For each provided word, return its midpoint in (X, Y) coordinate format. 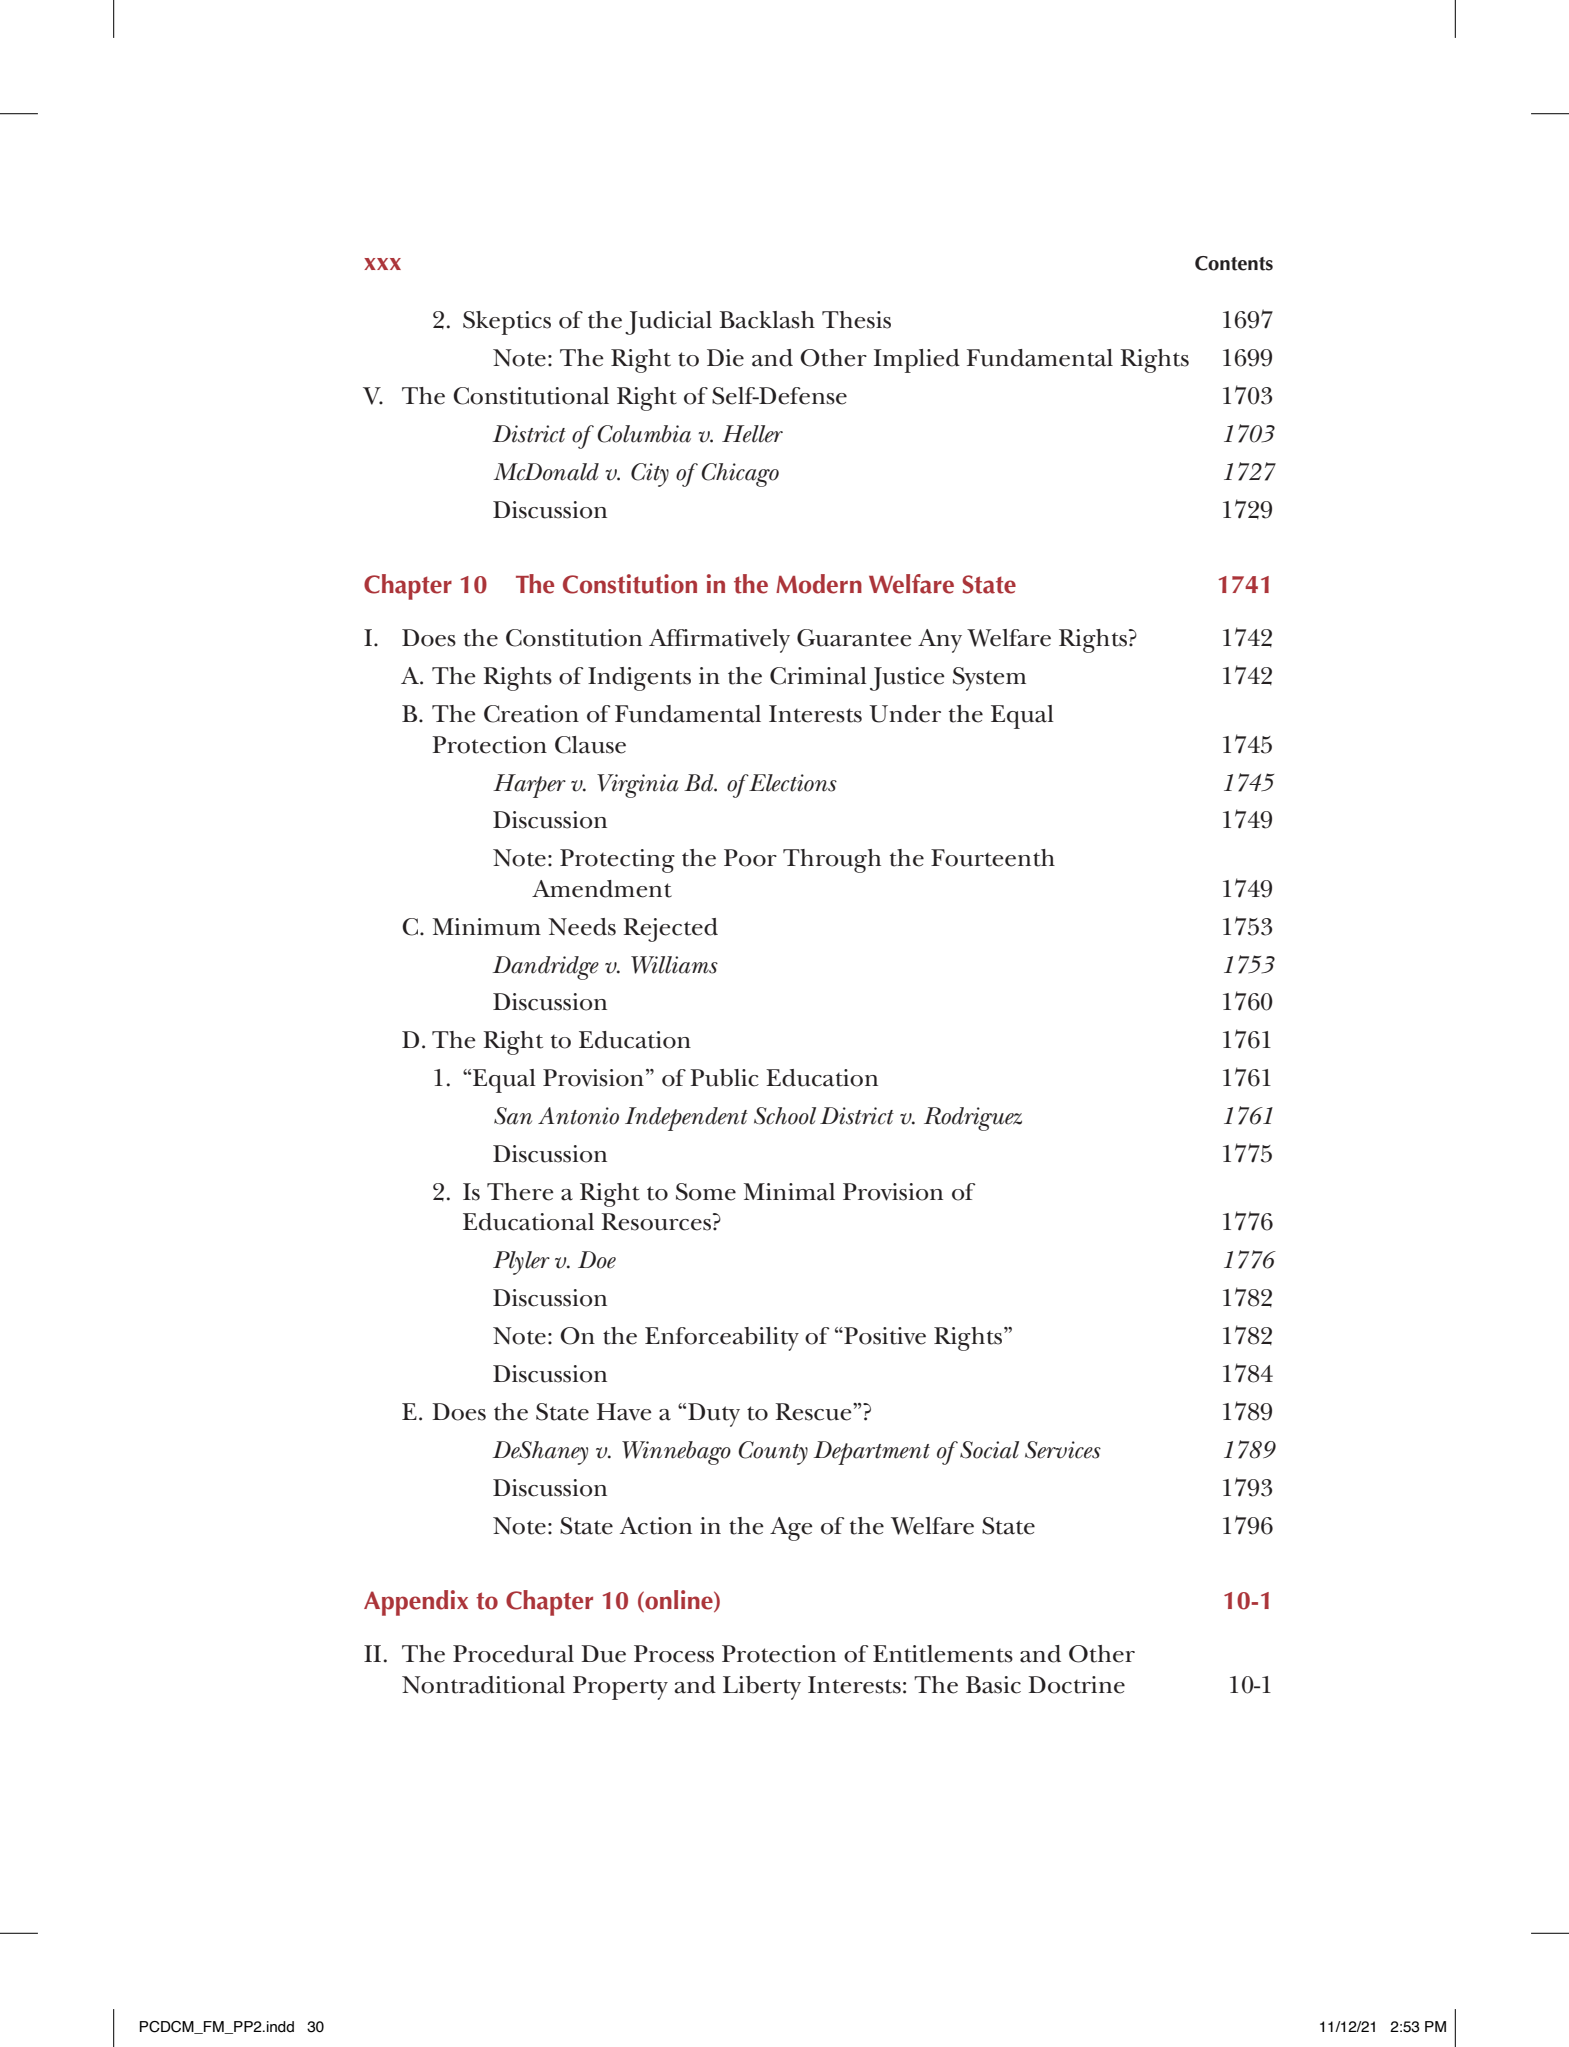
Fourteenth (993, 858)
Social (989, 1450)
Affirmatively (719, 641)
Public (724, 1078)
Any (940, 641)
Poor (750, 858)
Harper (529, 786)
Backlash (767, 320)
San (513, 1116)
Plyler (521, 1263)
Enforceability (722, 1339)
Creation (531, 714)
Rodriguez (973, 1119)
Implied (917, 361)
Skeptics (507, 323)
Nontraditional (483, 1685)
